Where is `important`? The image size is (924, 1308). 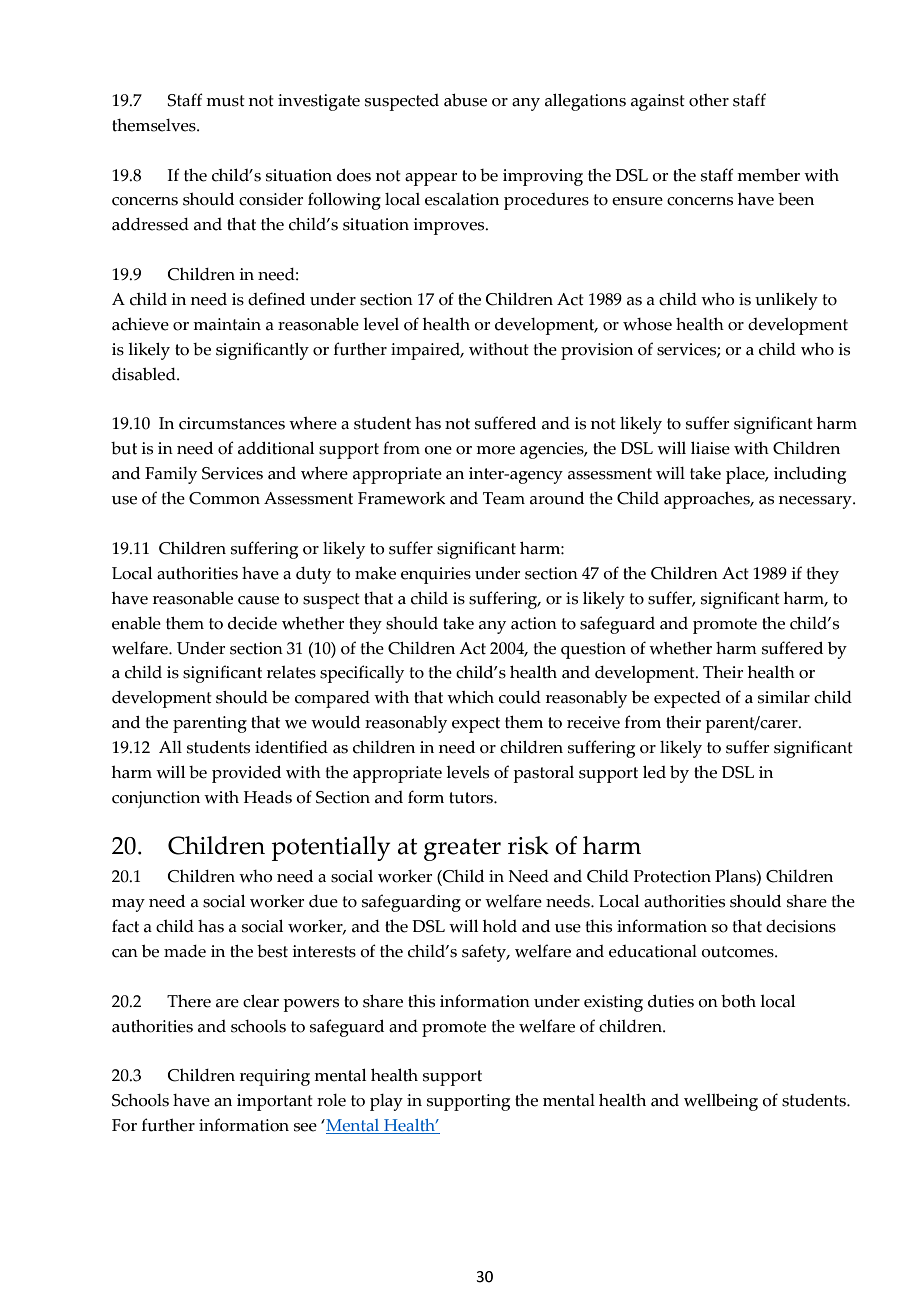
important is located at coordinates (275, 1102).
